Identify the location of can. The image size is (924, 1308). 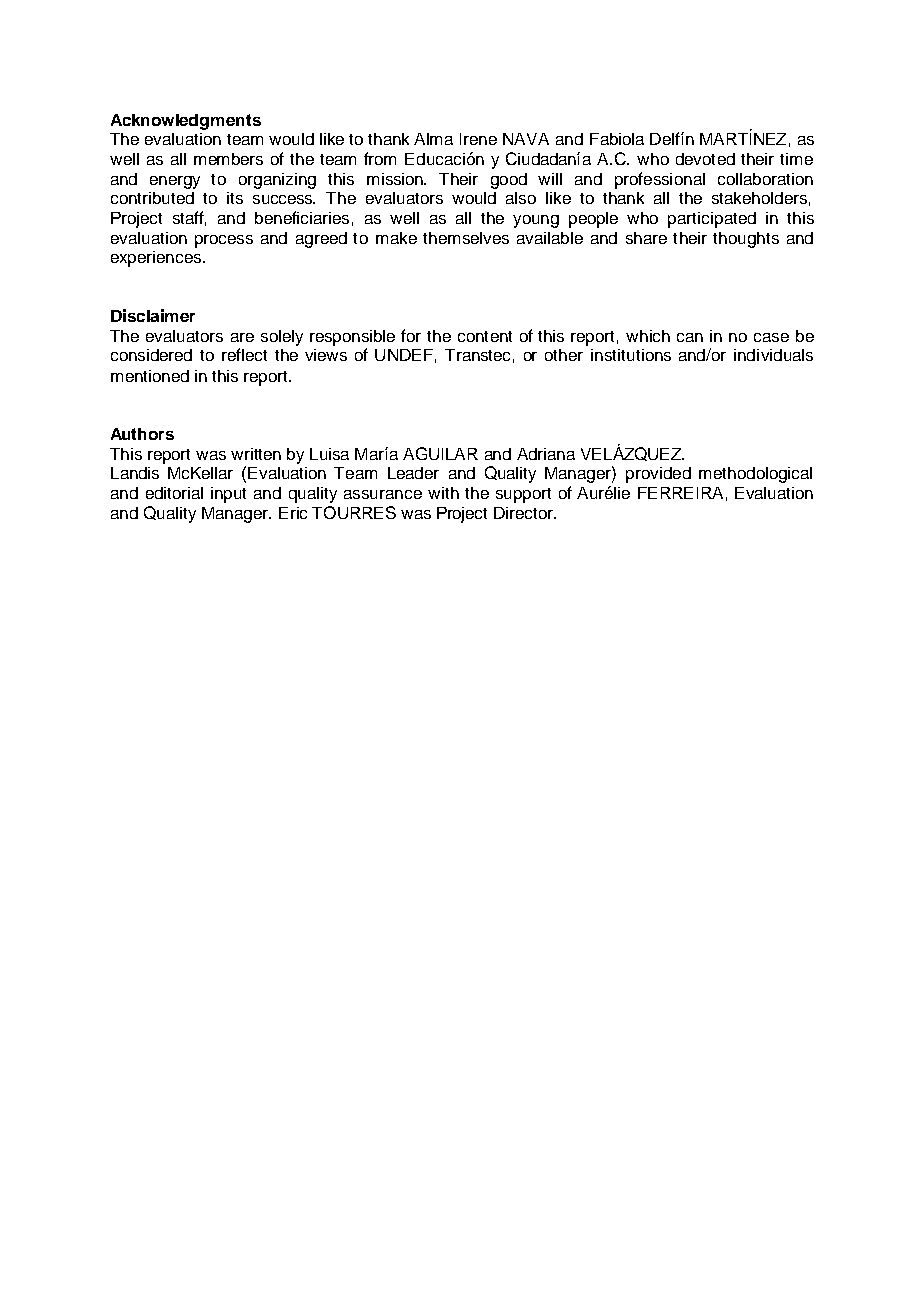
(690, 337).
